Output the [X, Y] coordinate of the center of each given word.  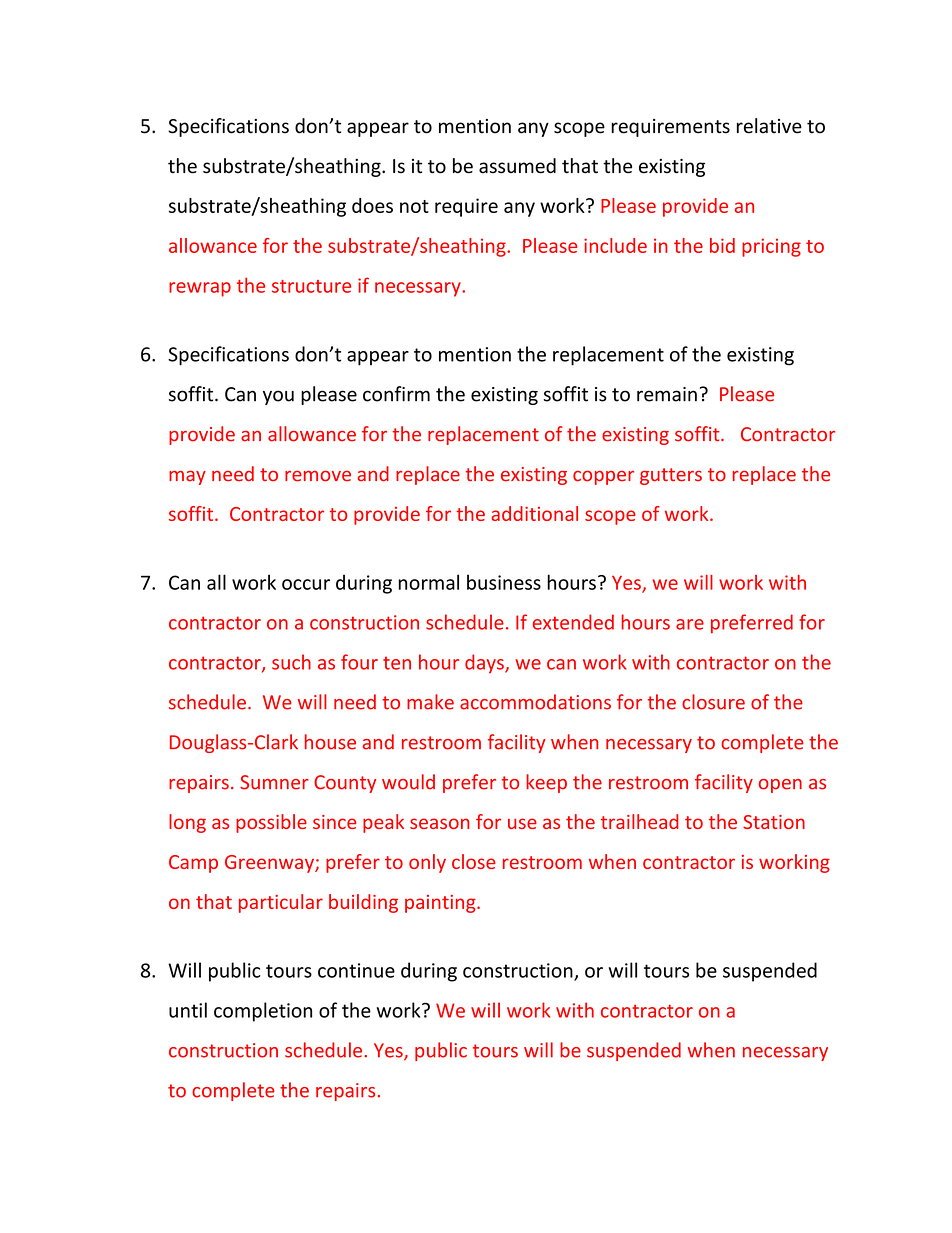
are [690, 624]
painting [441, 904]
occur [306, 584]
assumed [517, 166]
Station [774, 822]
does [372, 205]
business [504, 582]
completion [263, 1012]
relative [769, 126]
